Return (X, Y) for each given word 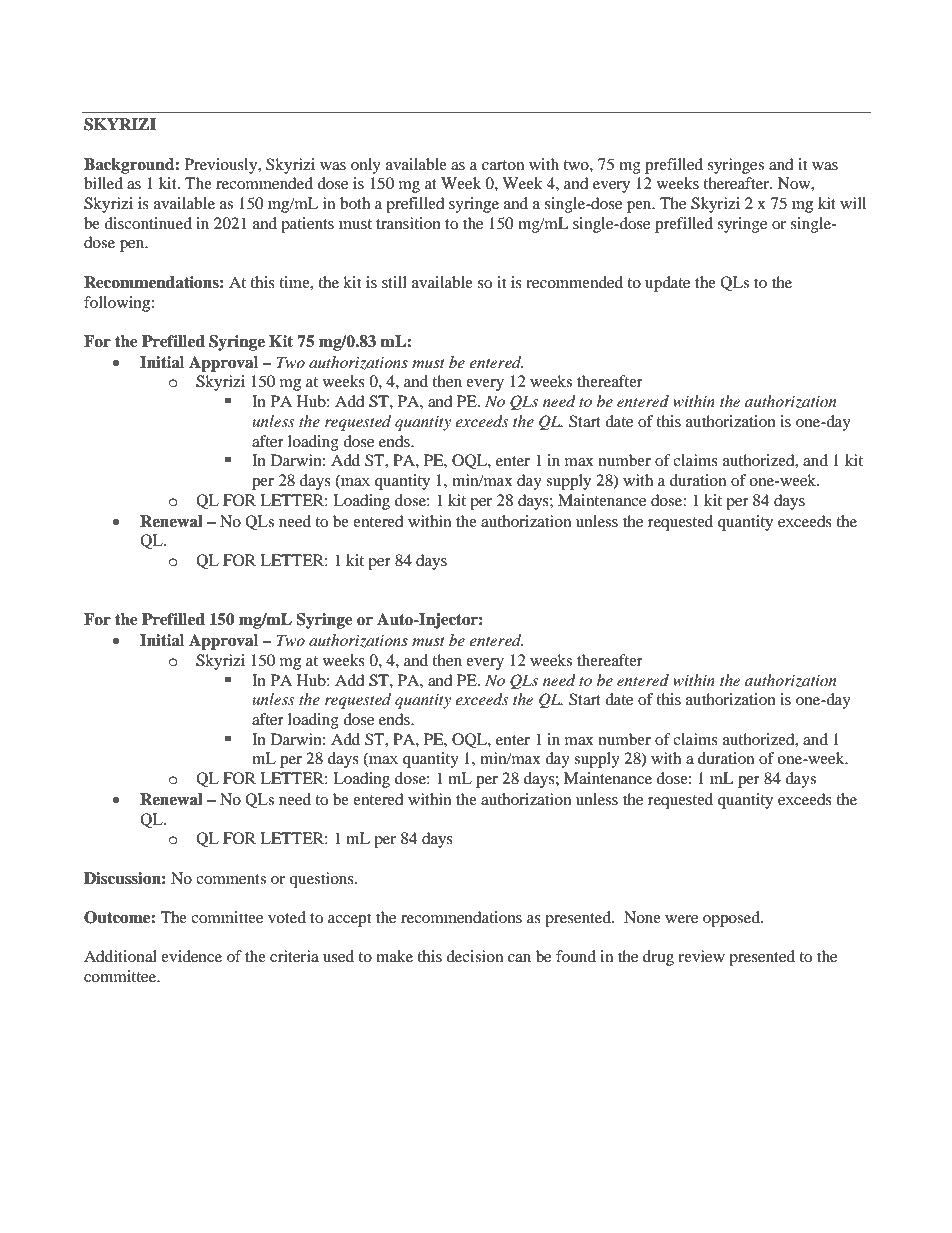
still (394, 282)
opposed (732, 919)
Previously (222, 166)
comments (231, 879)
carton (503, 165)
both (355, 203)
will (853, 203)
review (701, 956)
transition (408, 223)
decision (474, 956)
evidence (191, 956)
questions (322, 880)
